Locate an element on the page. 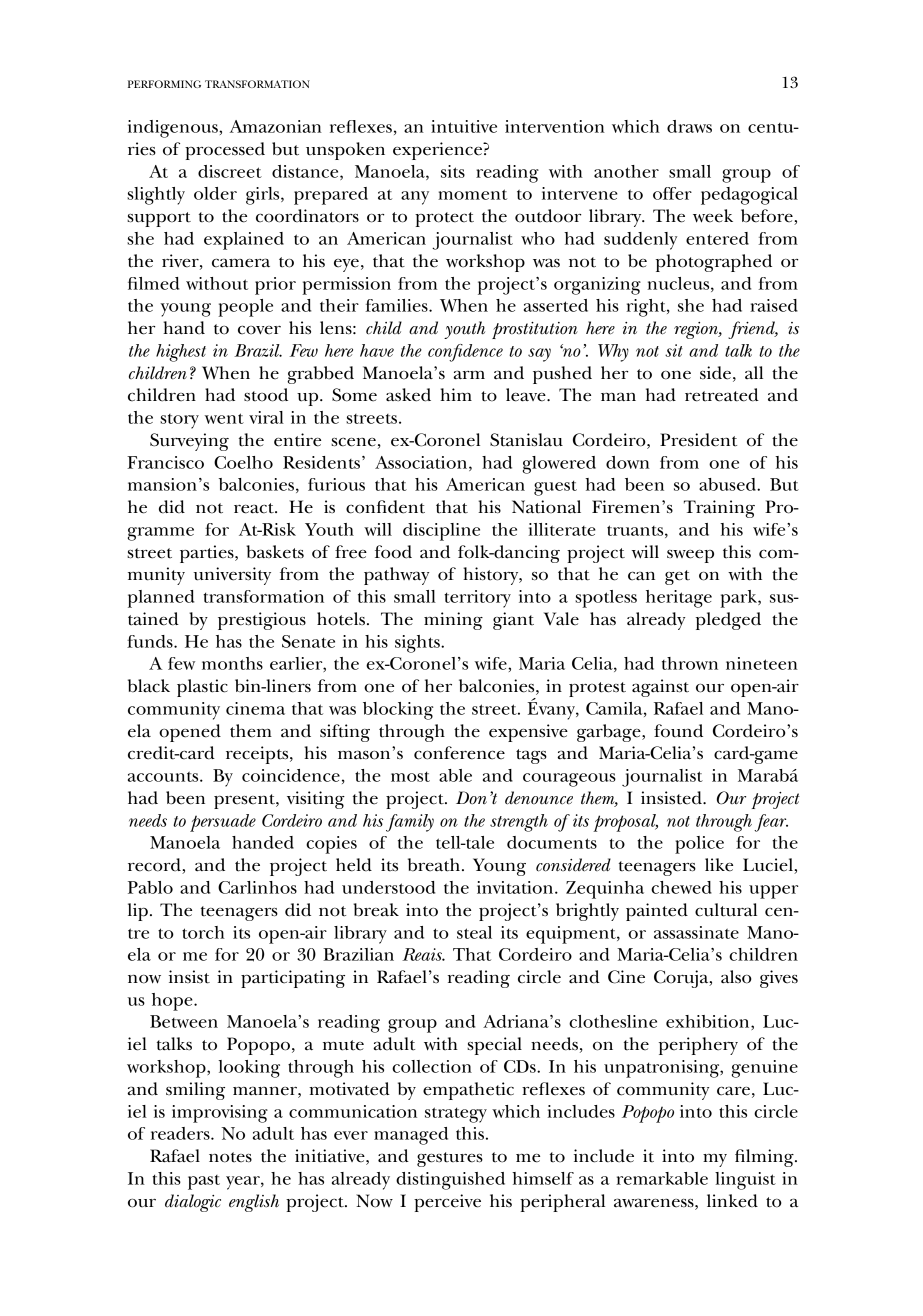 Image resolution: width=923 pixels, height=1316 pixels. intuitive is located at coordinates (464, 126).
